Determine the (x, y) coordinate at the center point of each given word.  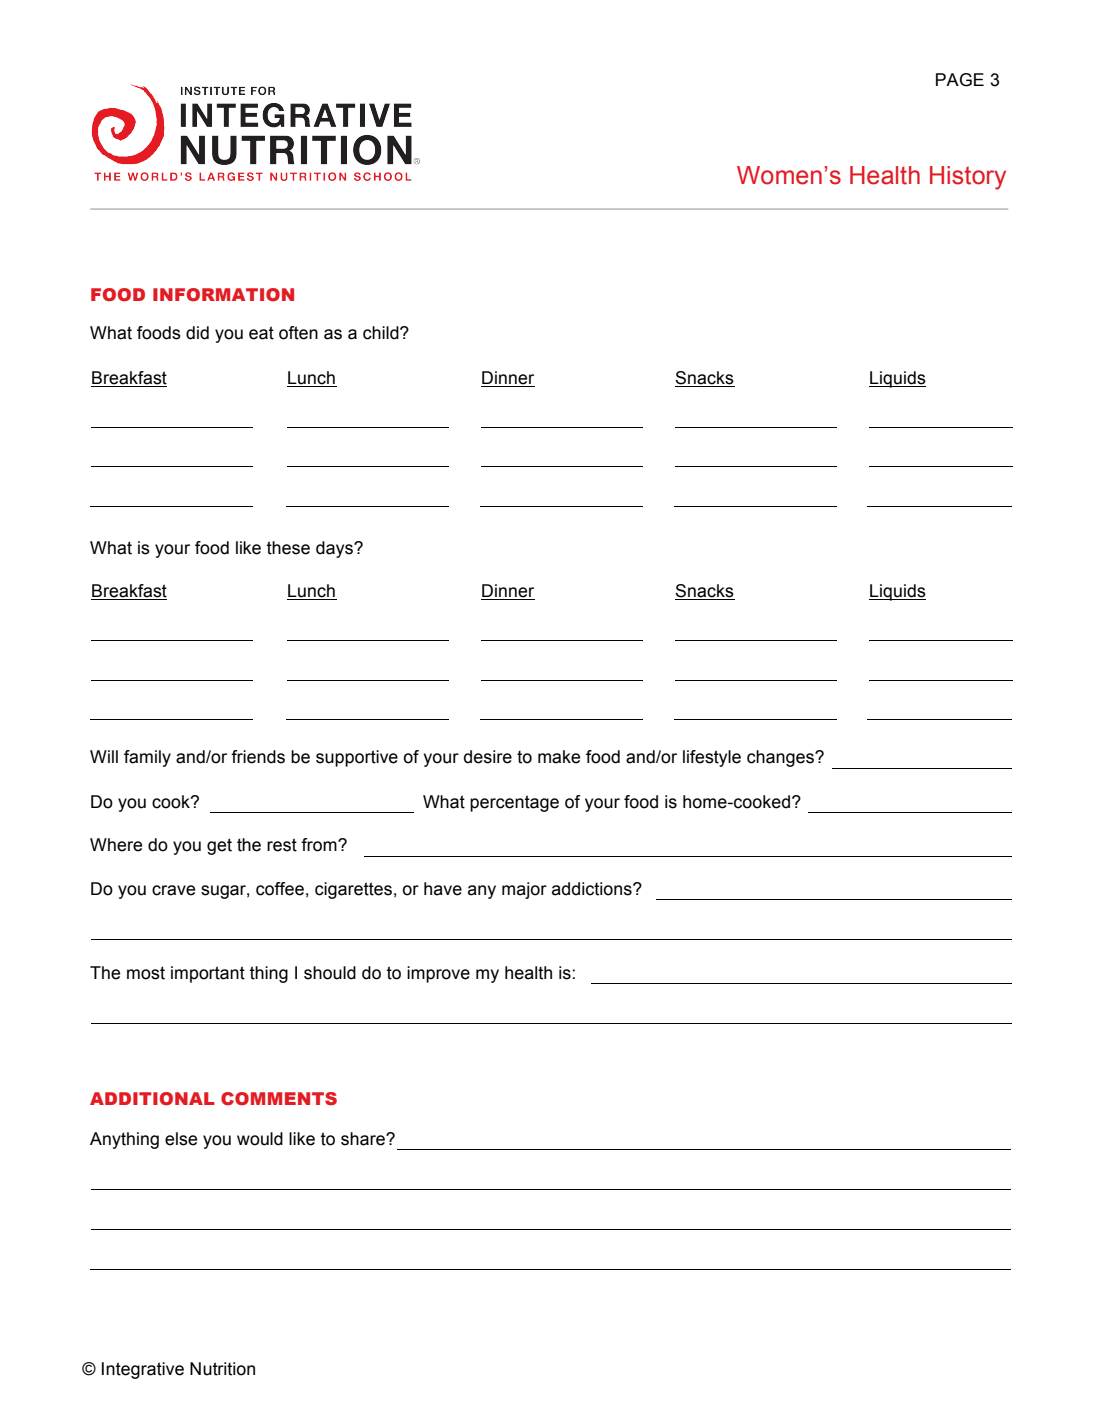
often (298, 333)
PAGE (960, 80)
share (364, 1139)
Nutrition (222, 1369)
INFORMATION (223, 295)
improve (438, 974)
